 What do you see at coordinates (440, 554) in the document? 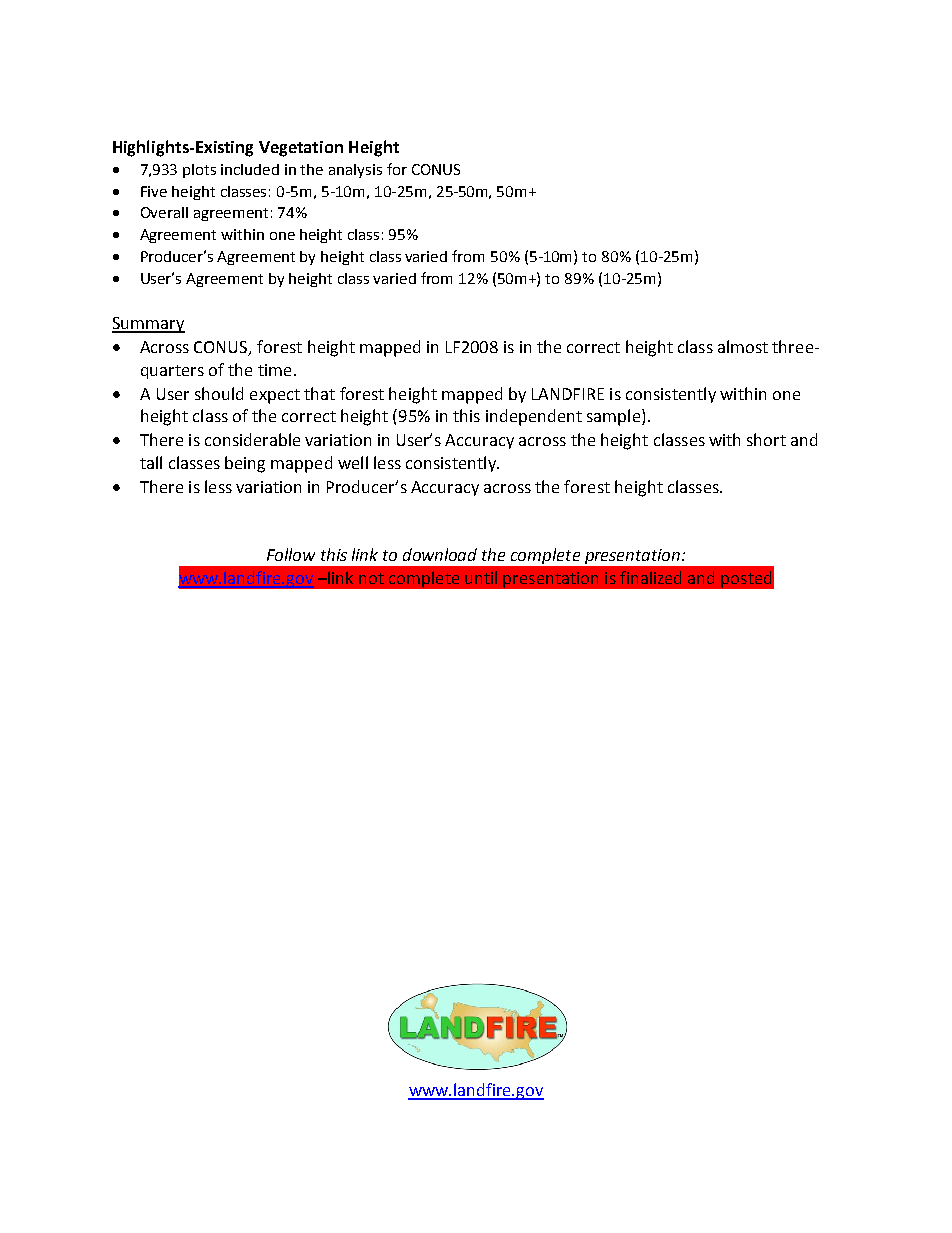
I see `download` at bounding box center [440, 554].
